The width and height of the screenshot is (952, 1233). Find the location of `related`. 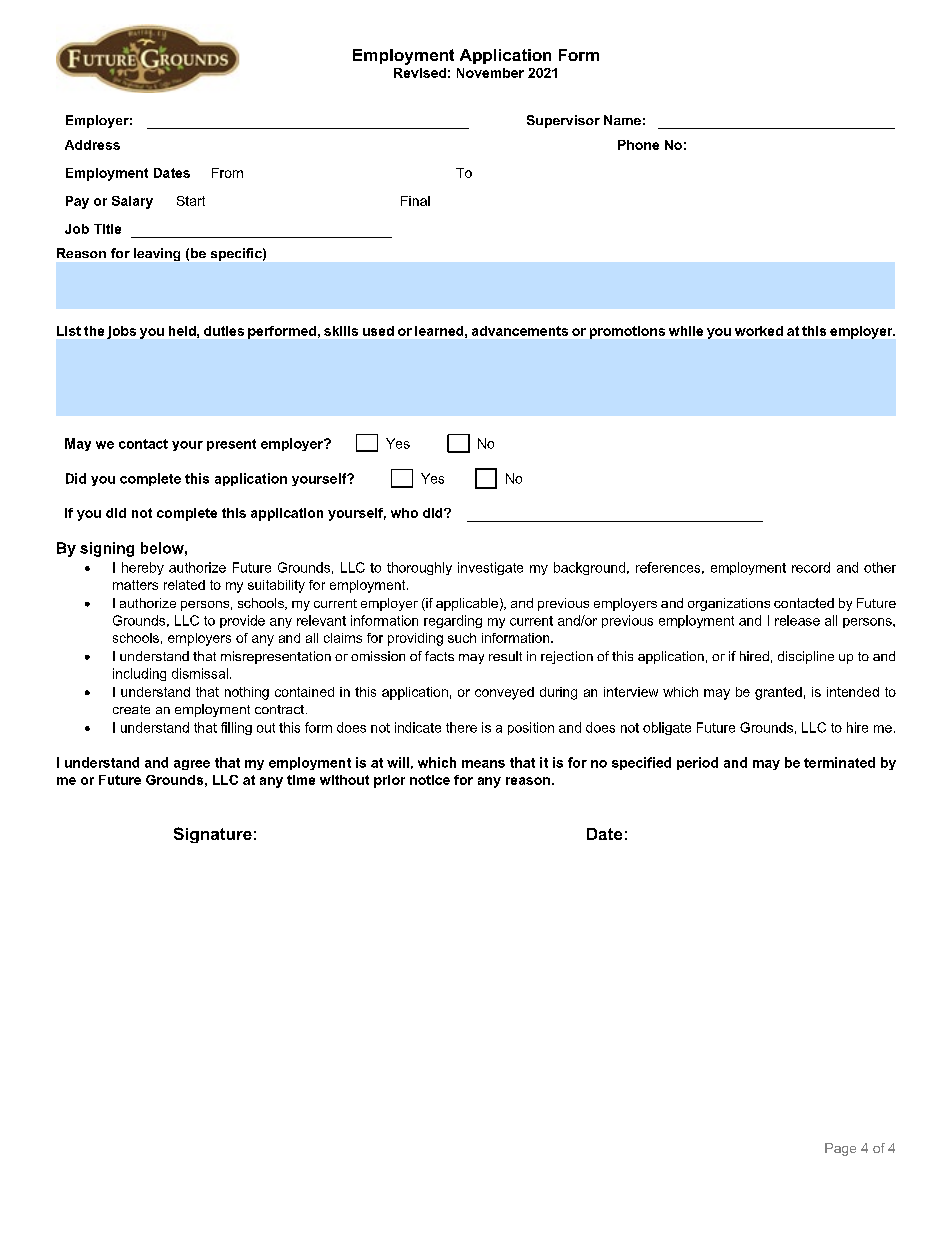

related is located at coordinates (184, 585).
